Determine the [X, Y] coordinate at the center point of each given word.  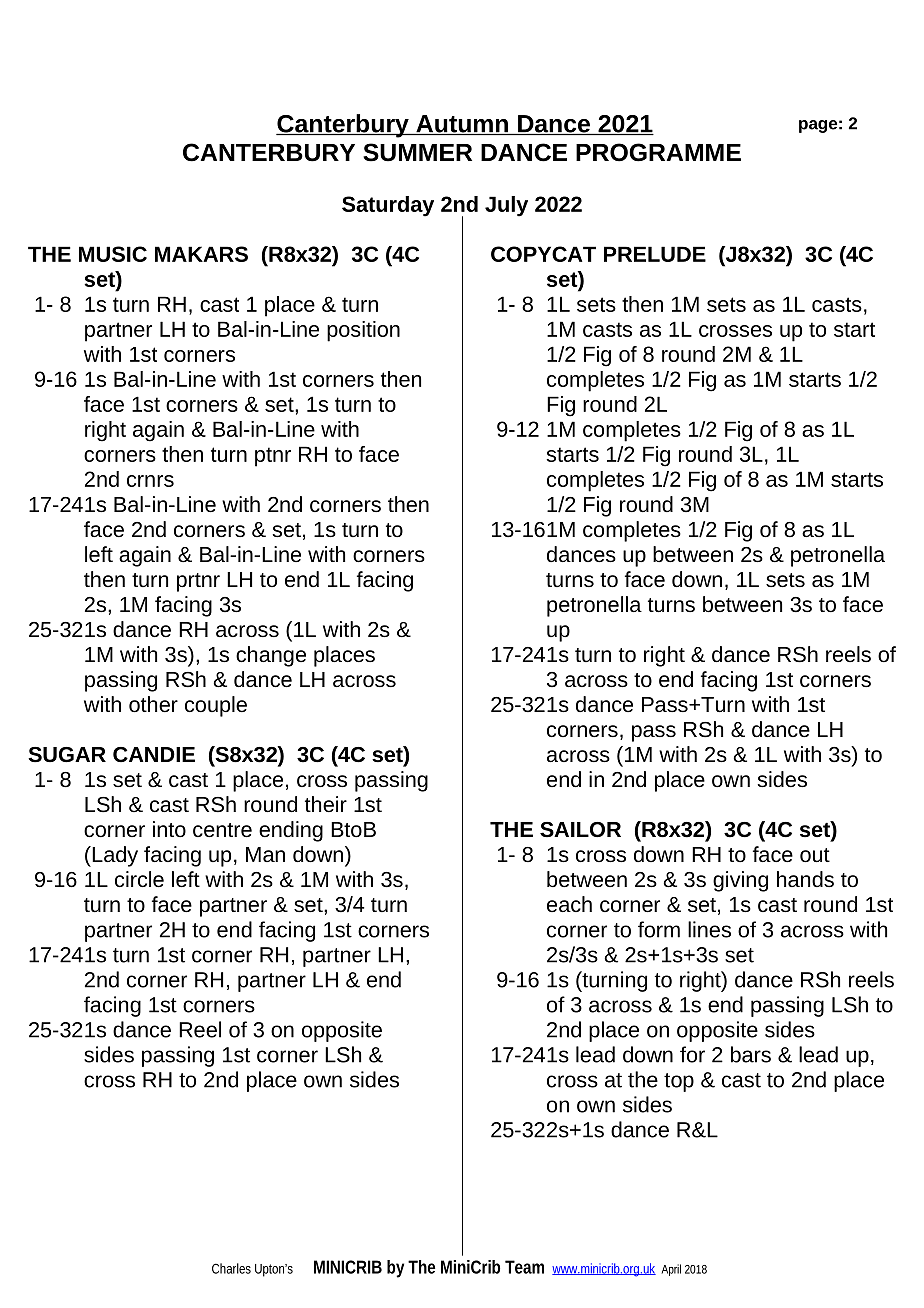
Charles [231, 1268]
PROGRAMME [658, 152]
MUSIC [113, 254]
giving [740, 881]
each [569, 904]
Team [524, 1267]
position [363, 331]
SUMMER [417, 152]
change [271, 656]
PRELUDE [655, 254]
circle [139, 879]
